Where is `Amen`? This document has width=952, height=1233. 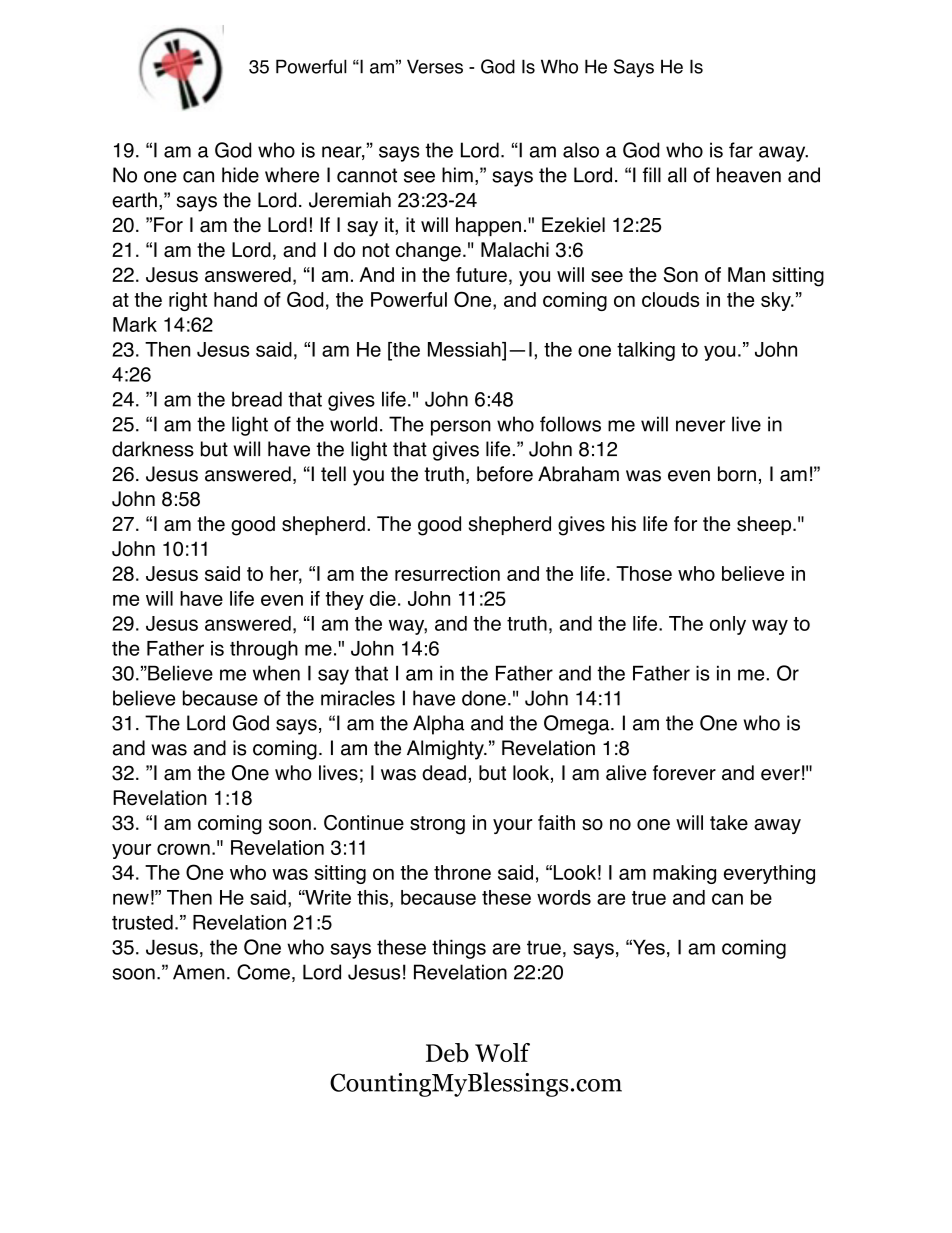 Amen is located at coordinates (199, 972).
